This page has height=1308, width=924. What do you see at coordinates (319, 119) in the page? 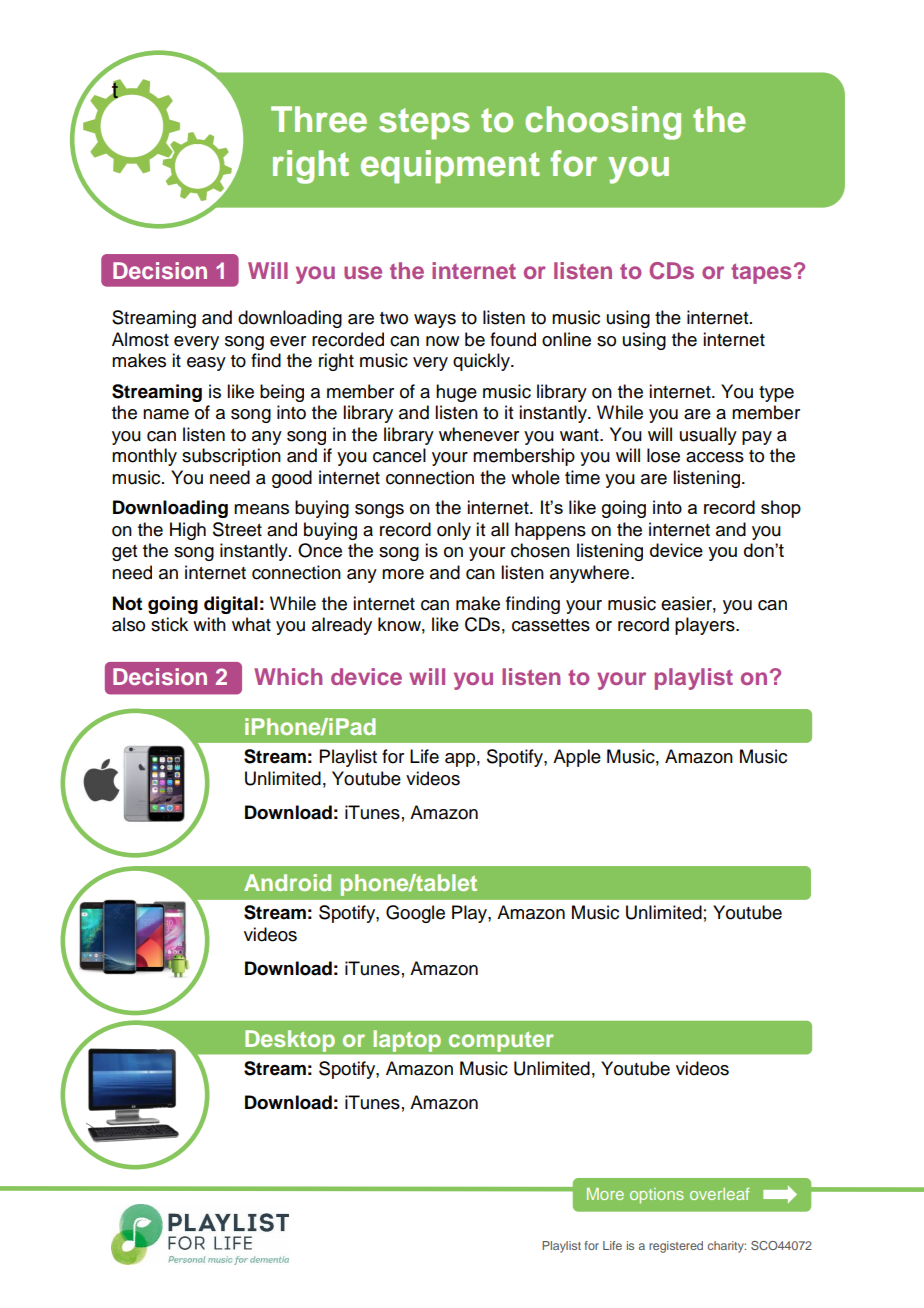
I see `Three` at bounding box center [319, 119].
